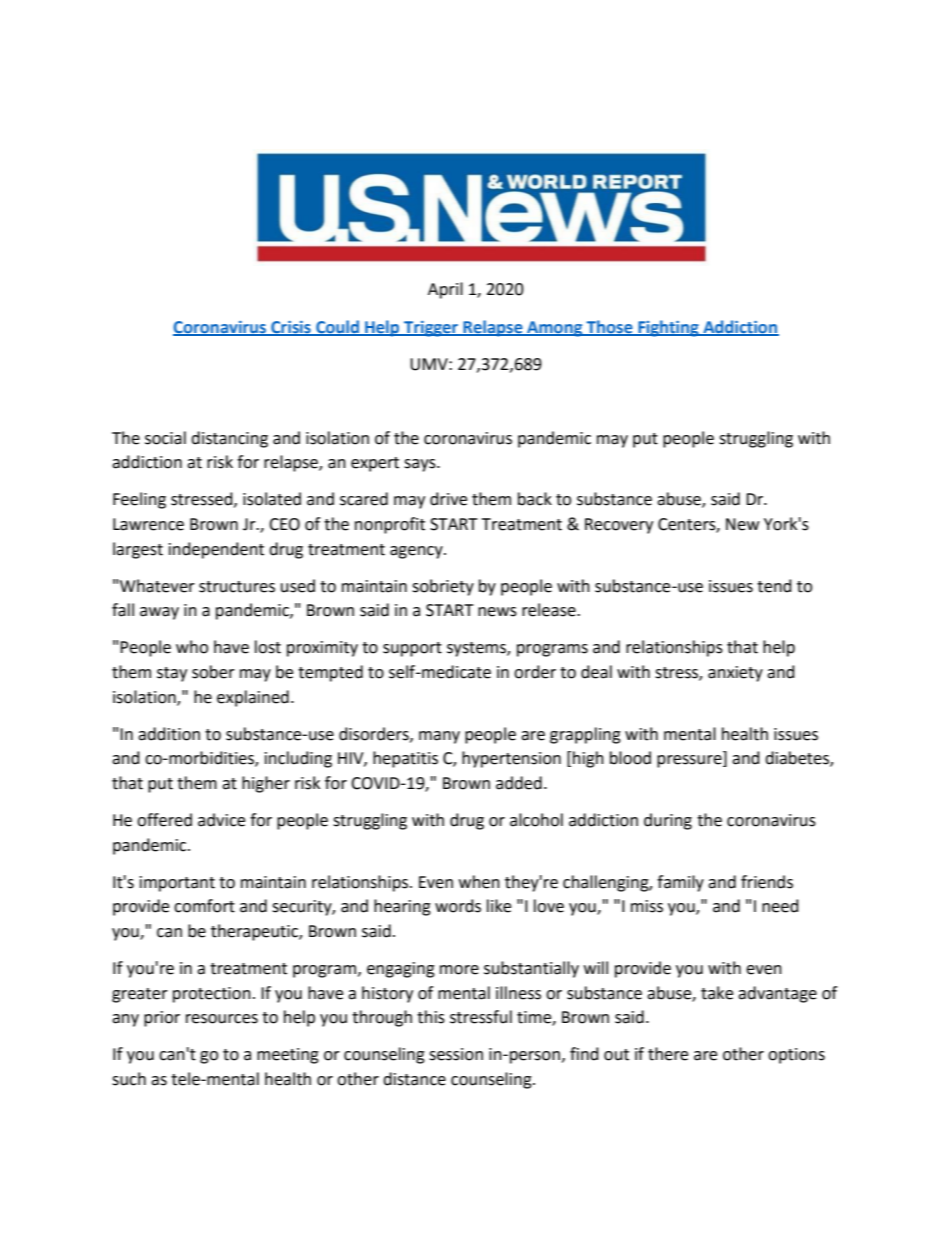  I want to click on agency, so click(417, 552).
